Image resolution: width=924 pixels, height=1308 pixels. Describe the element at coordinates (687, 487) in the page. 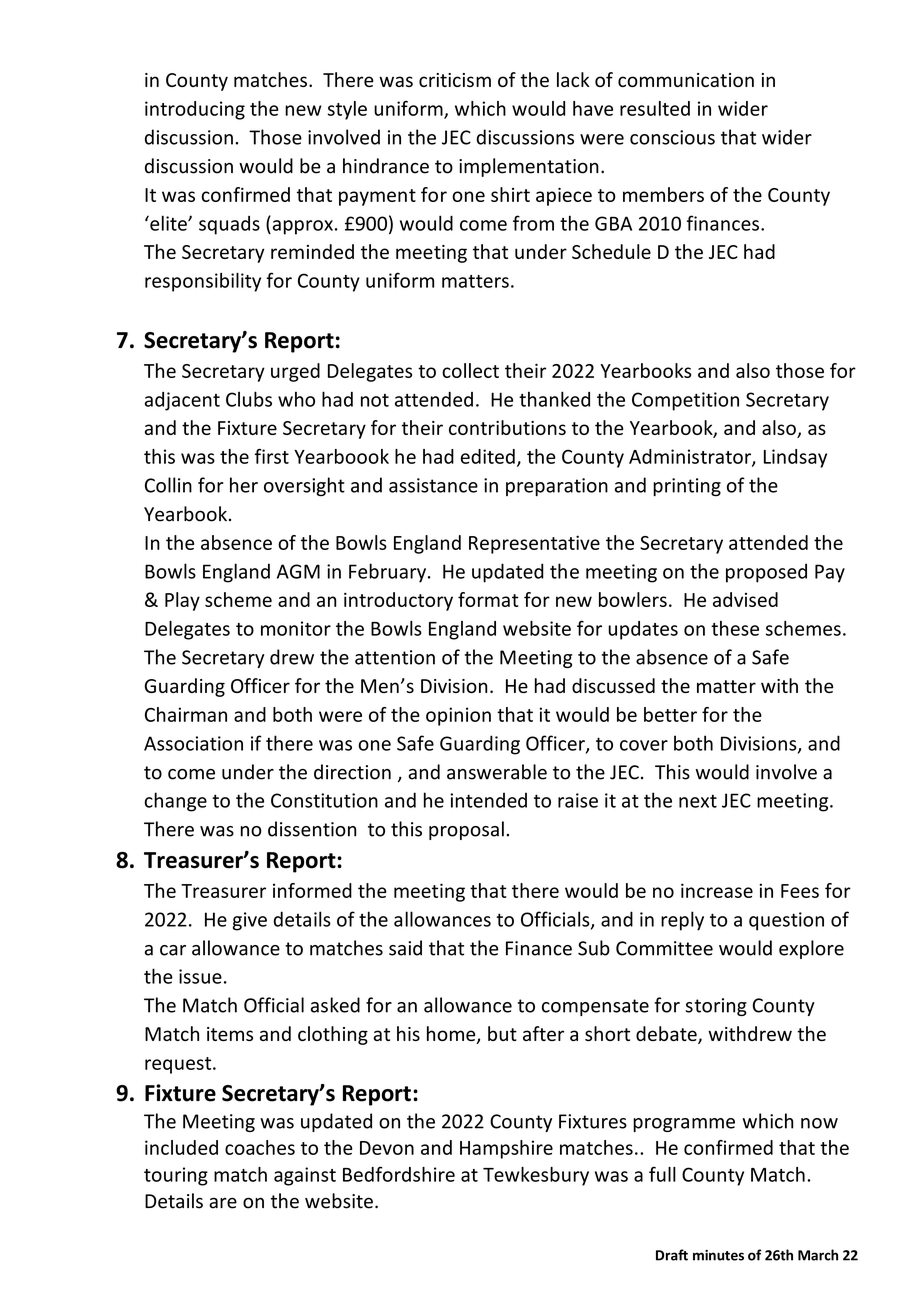

I see `printing` at that location.
